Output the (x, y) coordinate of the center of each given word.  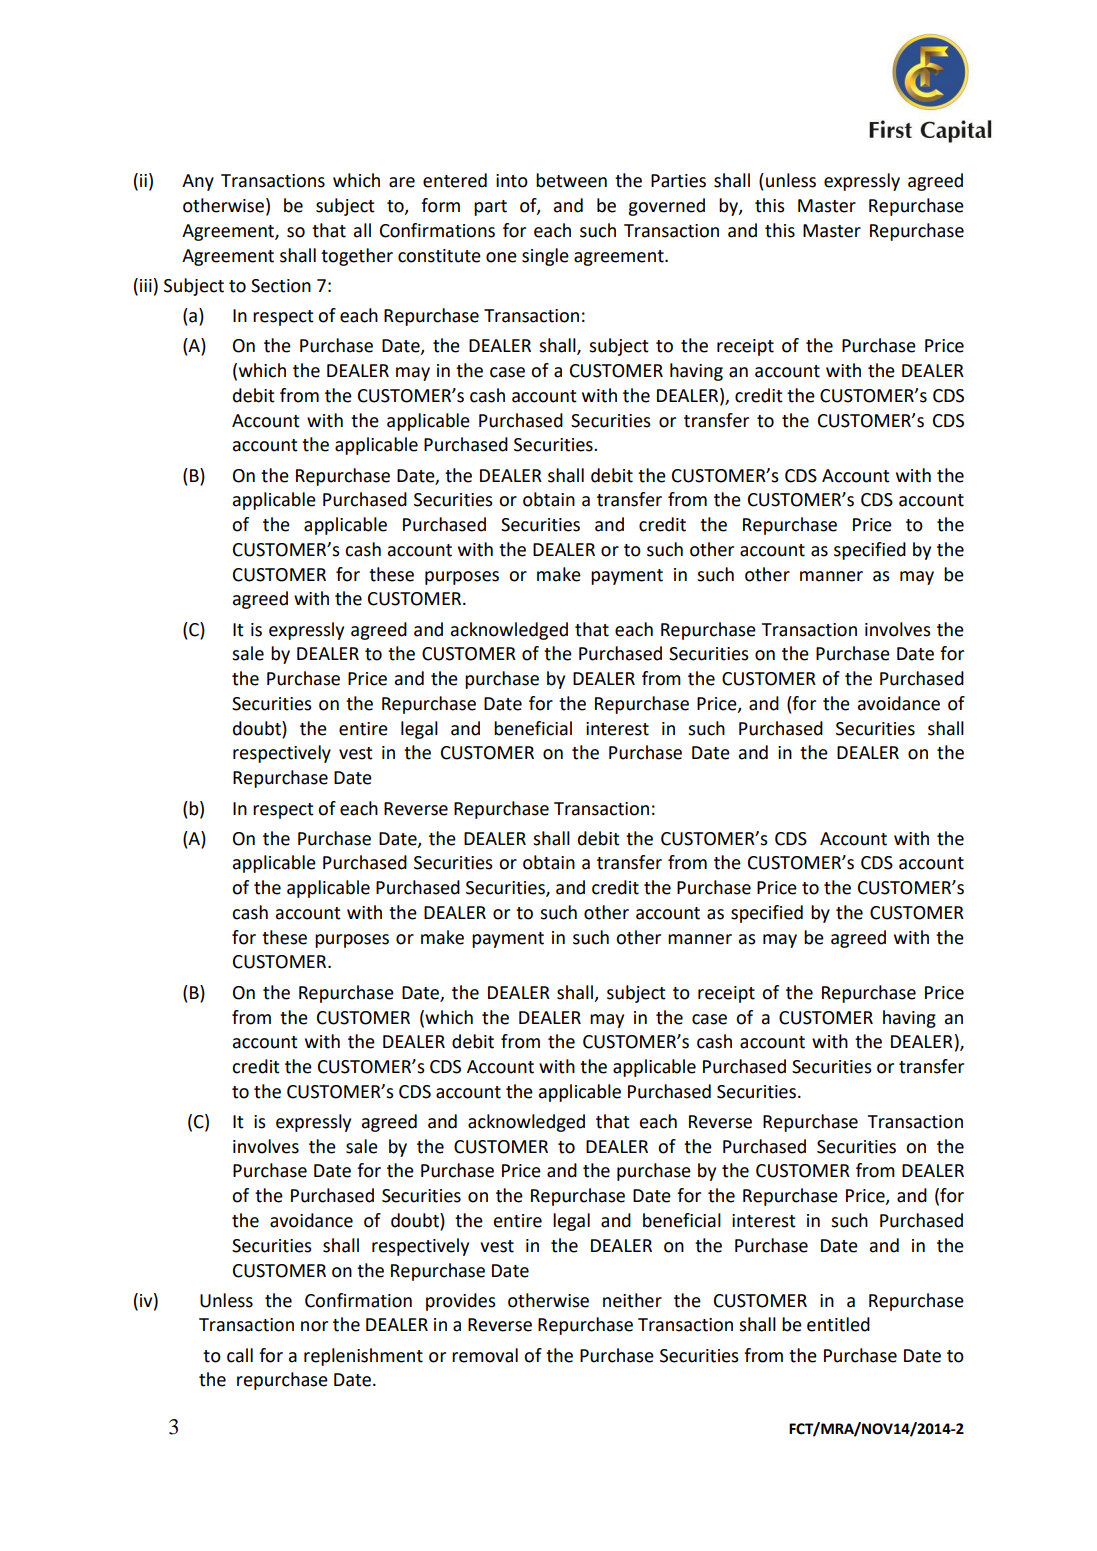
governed (666, 207)
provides (461, 1302)
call (240, 1355)
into (512, 181)
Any (198, 182)
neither (632, 1300)
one (501, 257)
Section (281, 286)
